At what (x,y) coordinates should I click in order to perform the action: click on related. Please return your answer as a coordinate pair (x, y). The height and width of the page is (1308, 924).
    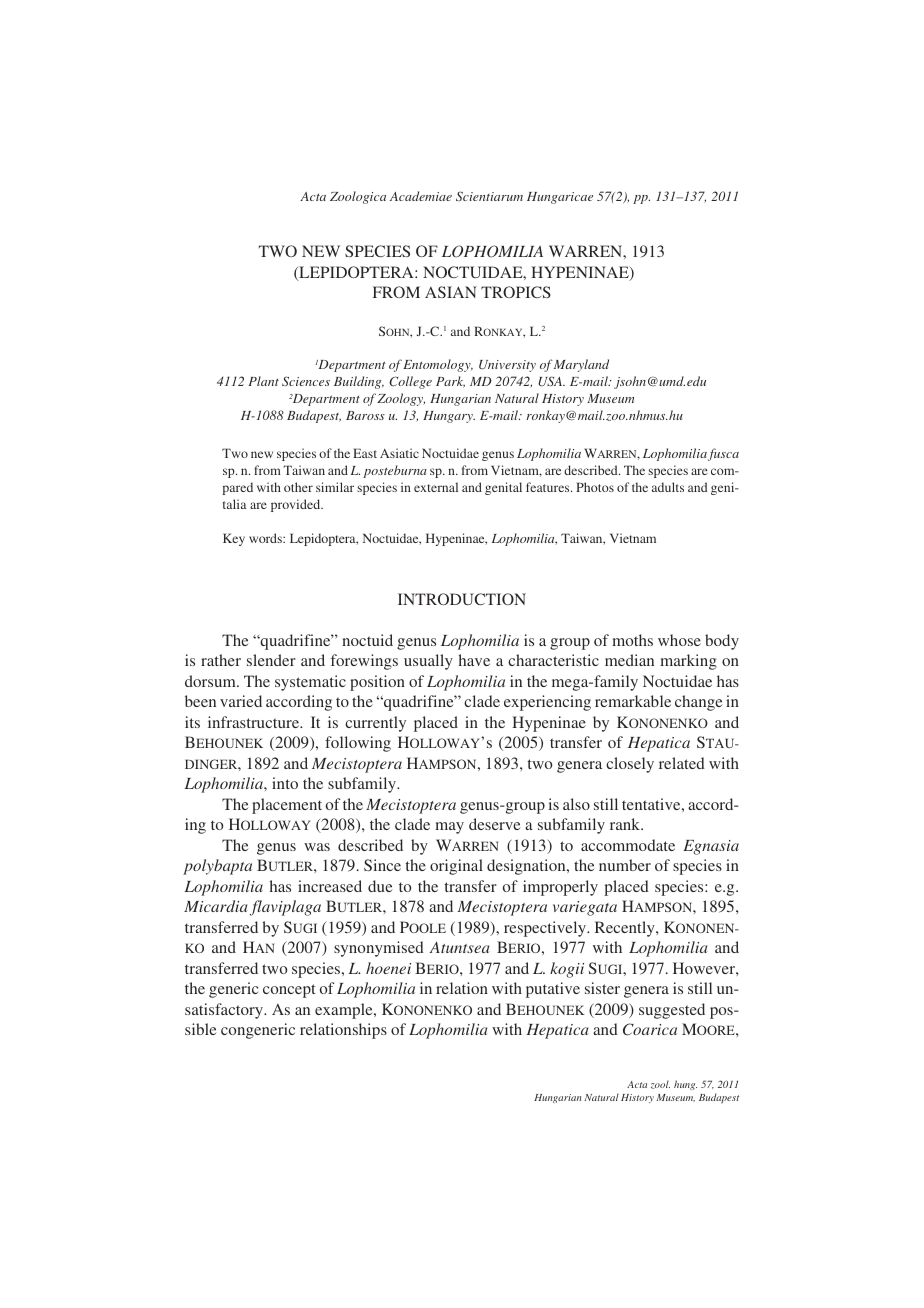
    Looking at the image, I should click on (682, 763).
